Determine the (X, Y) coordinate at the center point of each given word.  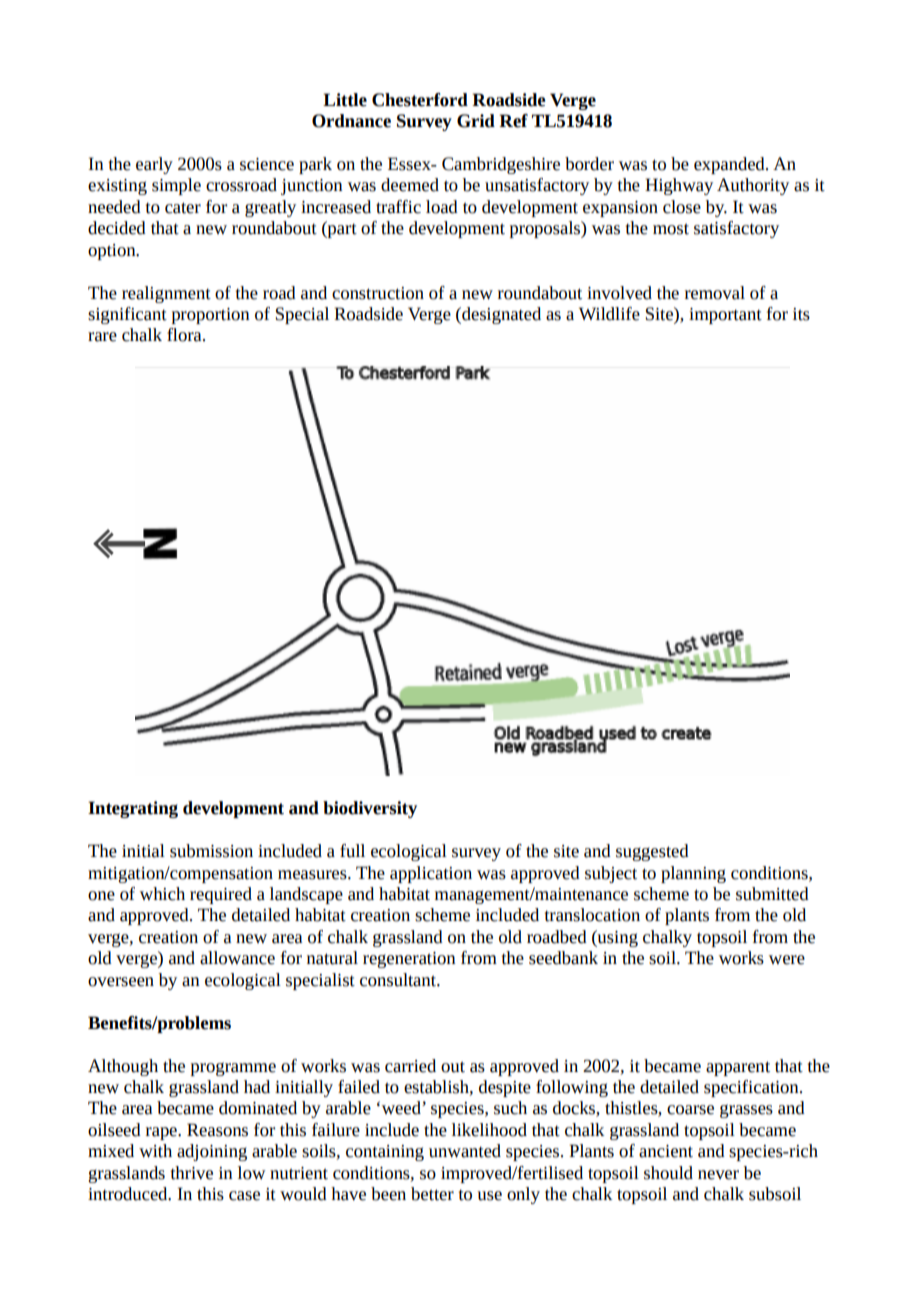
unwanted (465, 1151)
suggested (652, 852)
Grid (476, 121)
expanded (730, 165)
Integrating (133, 809)
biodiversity (370, 809)
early (154, 165)
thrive (192, 1173)
